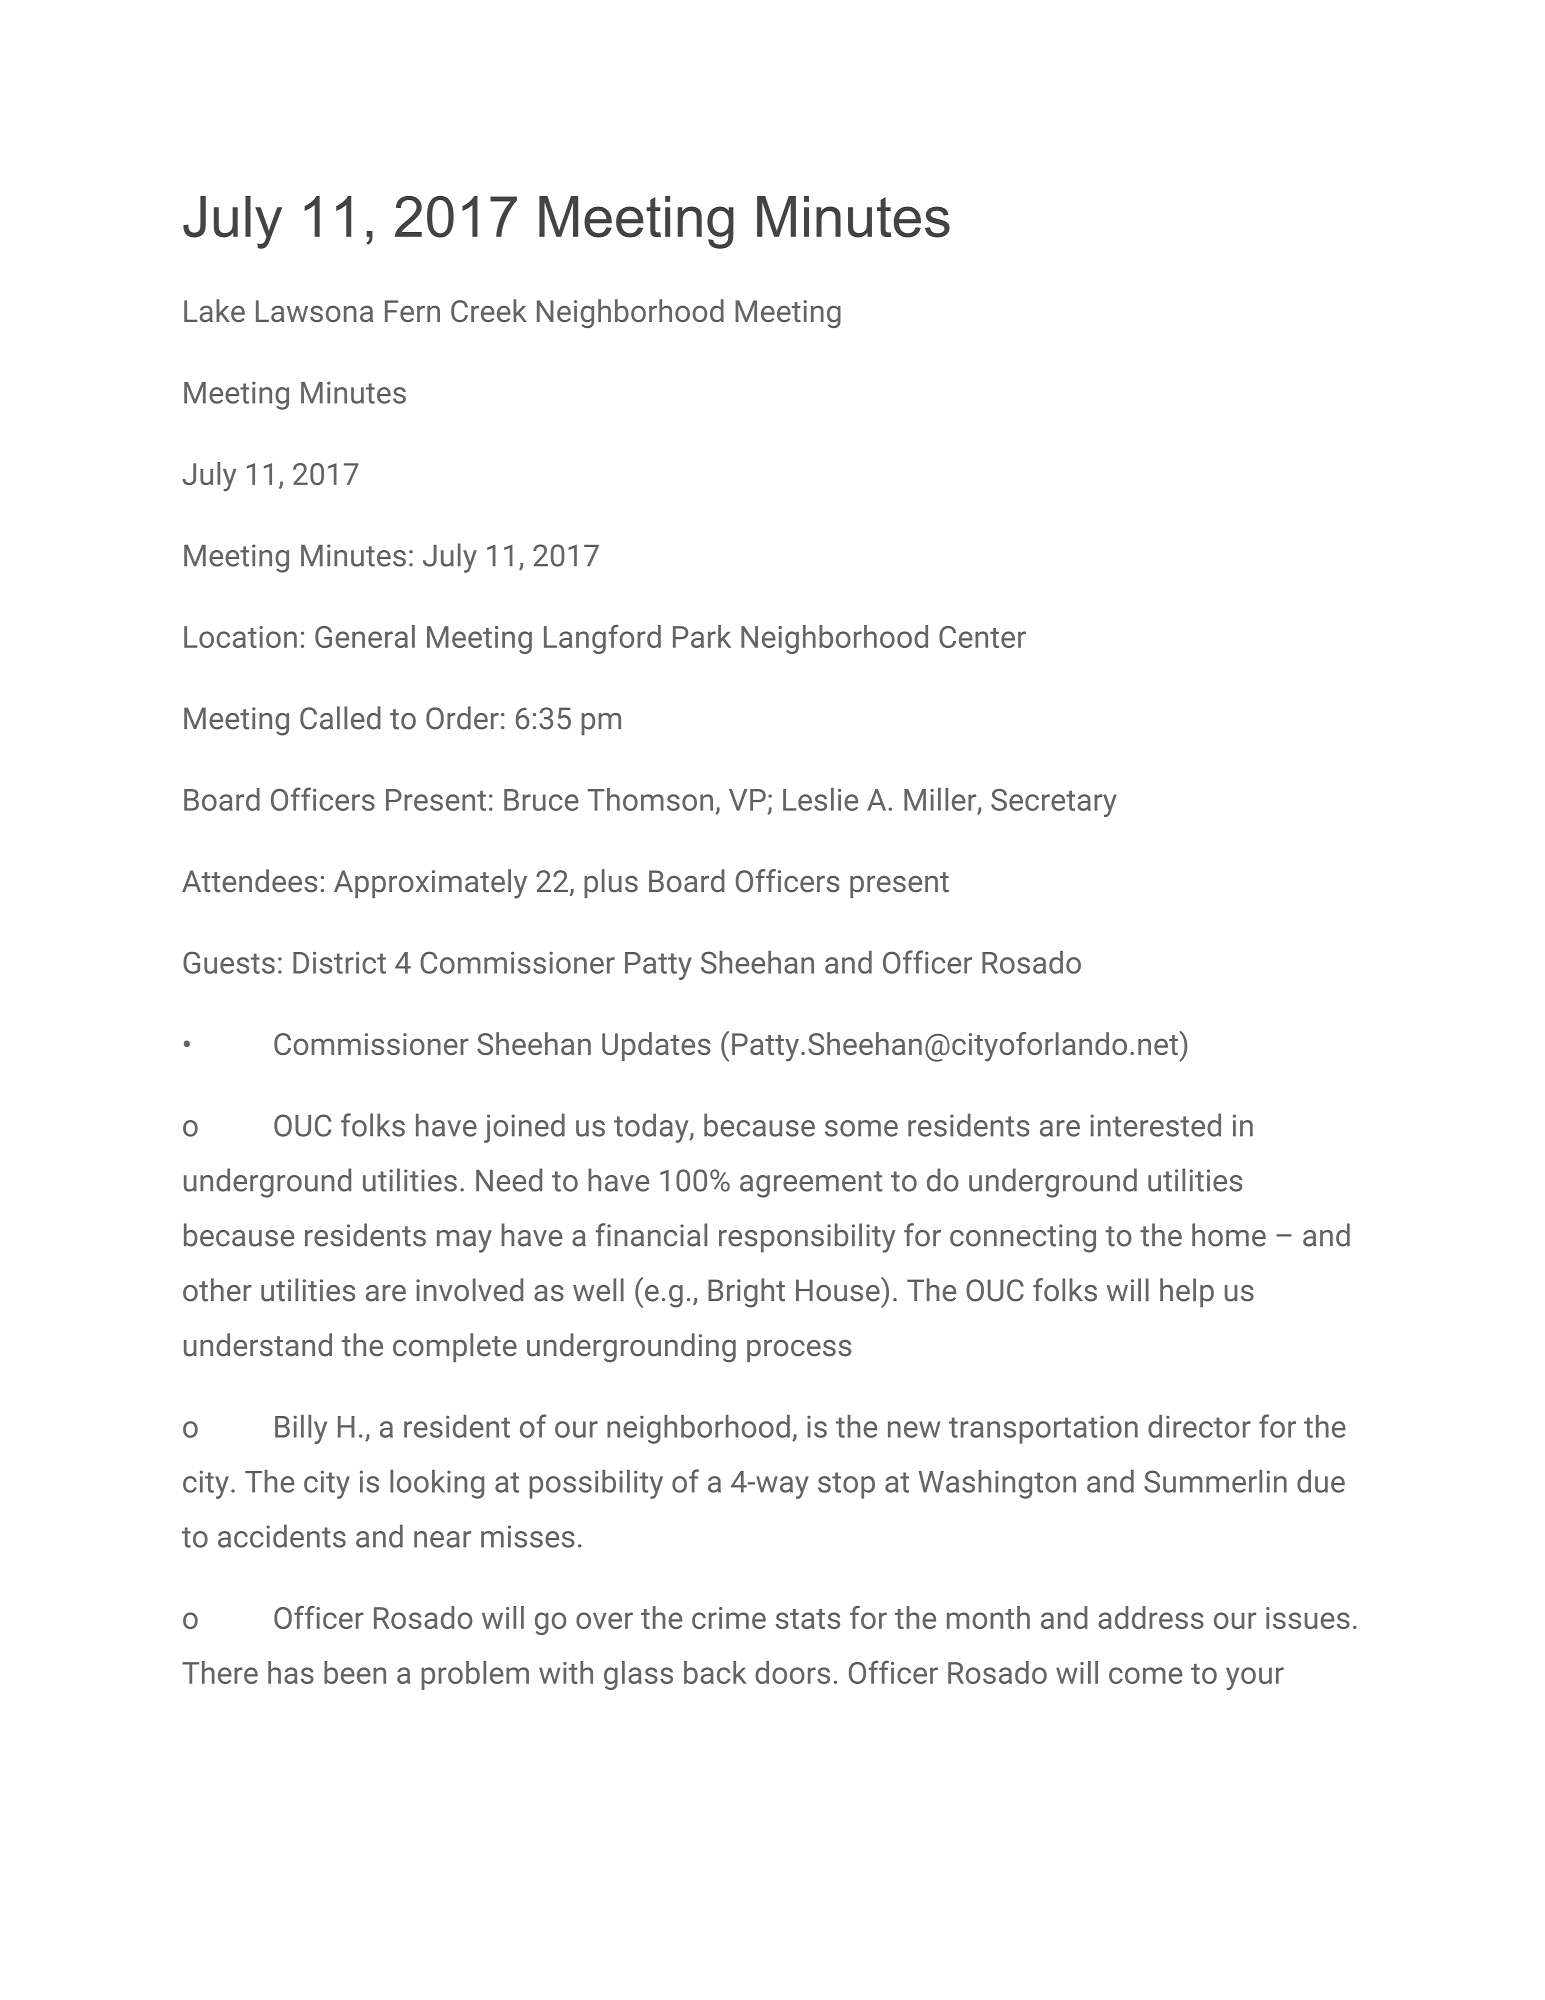 The image size is (1545, 2000). I want to click on Fern, so click(412, 311).
